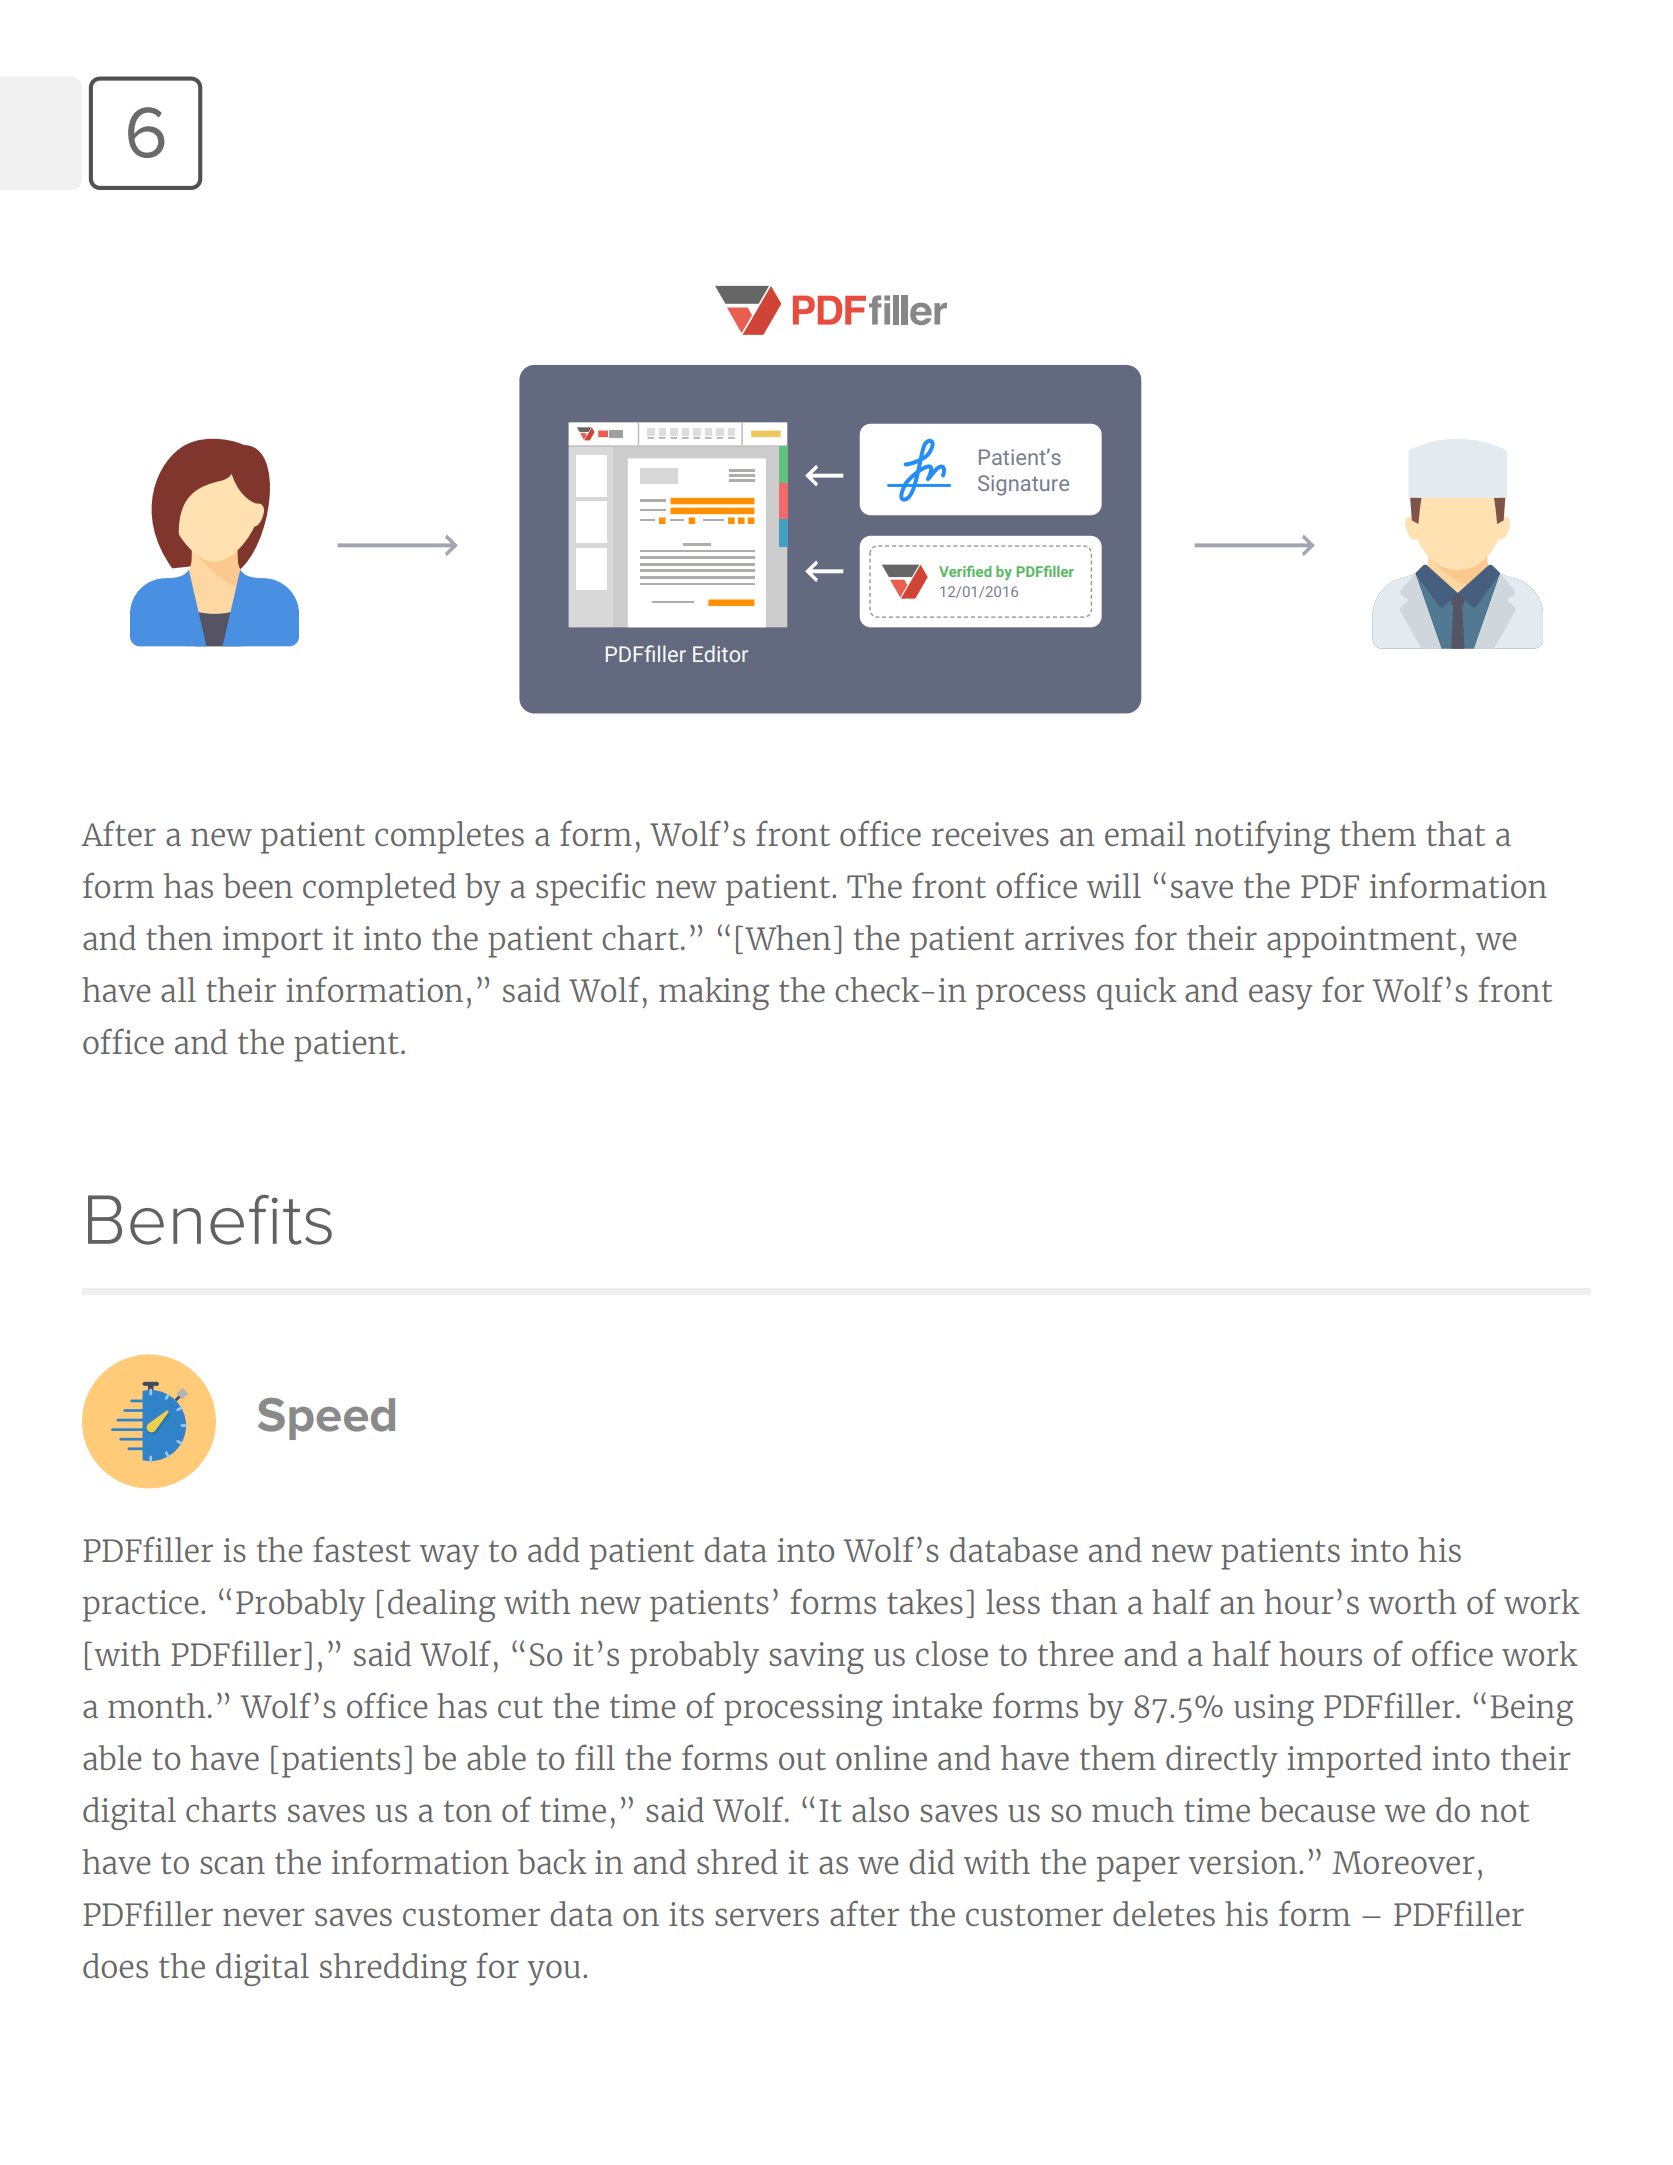 The width and height of the screenshot is (1673, 2165). I want to click on Editor, so click(720, 653).
